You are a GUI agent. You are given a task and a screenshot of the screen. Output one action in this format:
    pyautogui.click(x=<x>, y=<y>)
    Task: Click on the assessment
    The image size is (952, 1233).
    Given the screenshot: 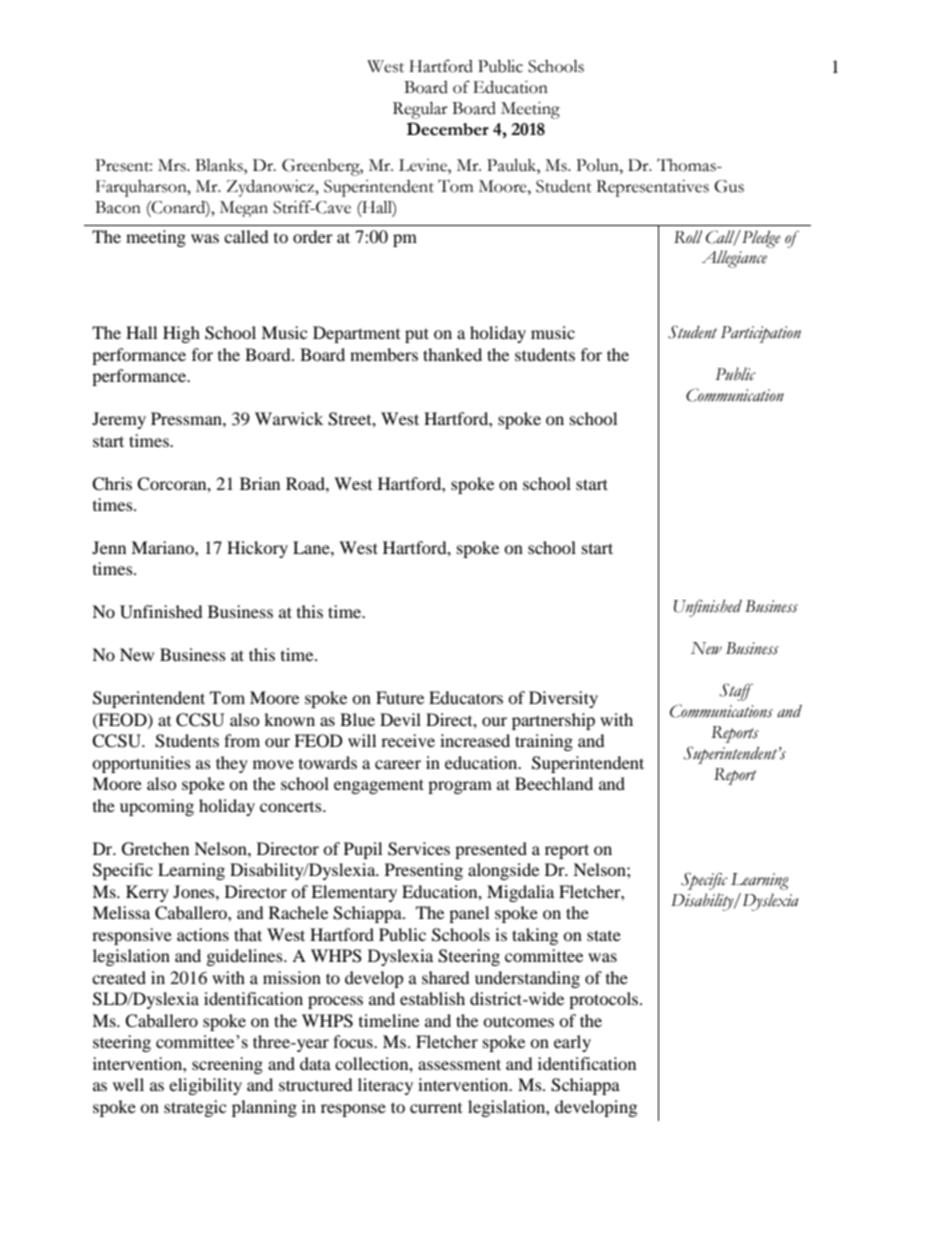 What is the action you would take?
    pyautogui.click(x=459, y=1064)
